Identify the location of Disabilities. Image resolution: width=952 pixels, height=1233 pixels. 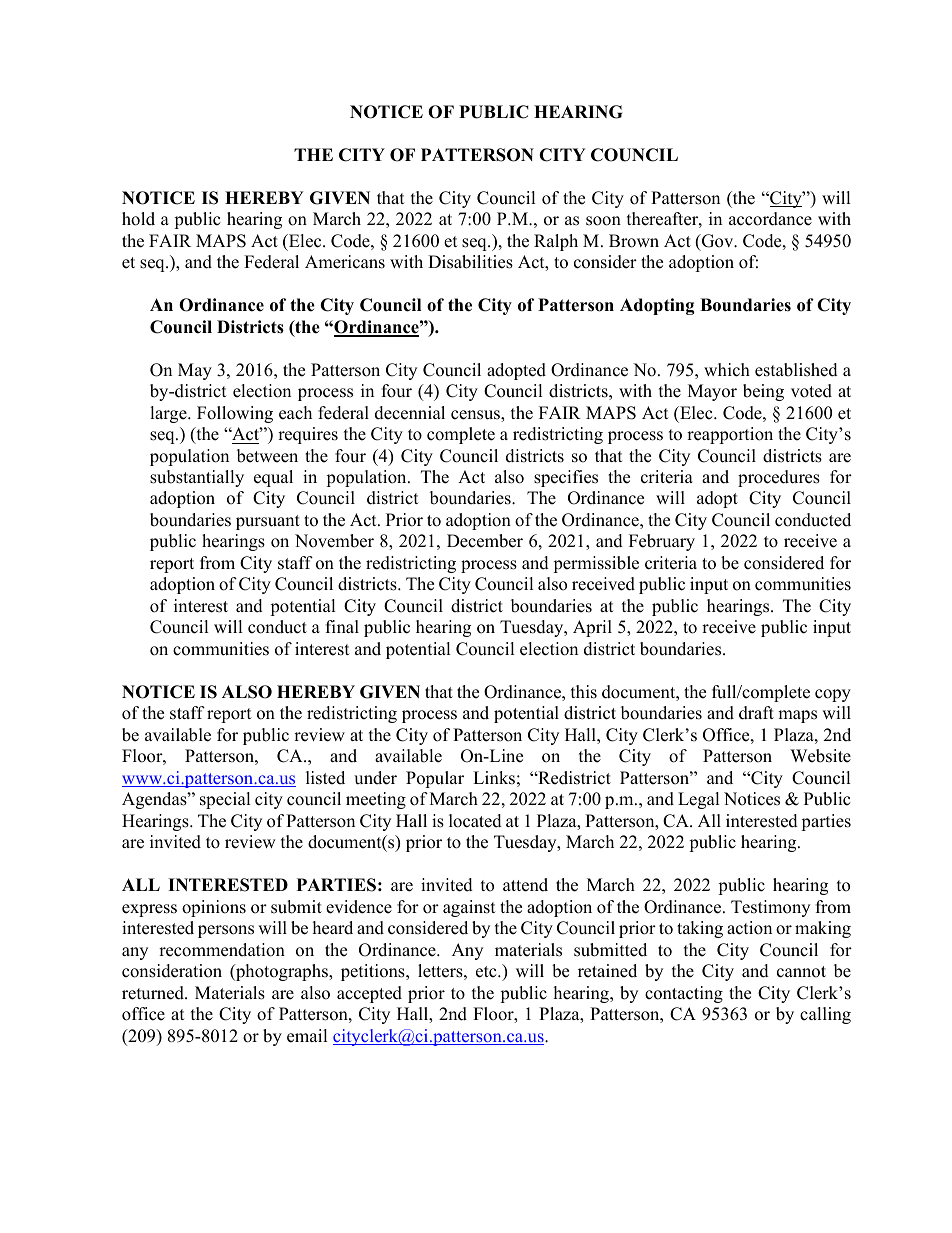
(470, 262).
